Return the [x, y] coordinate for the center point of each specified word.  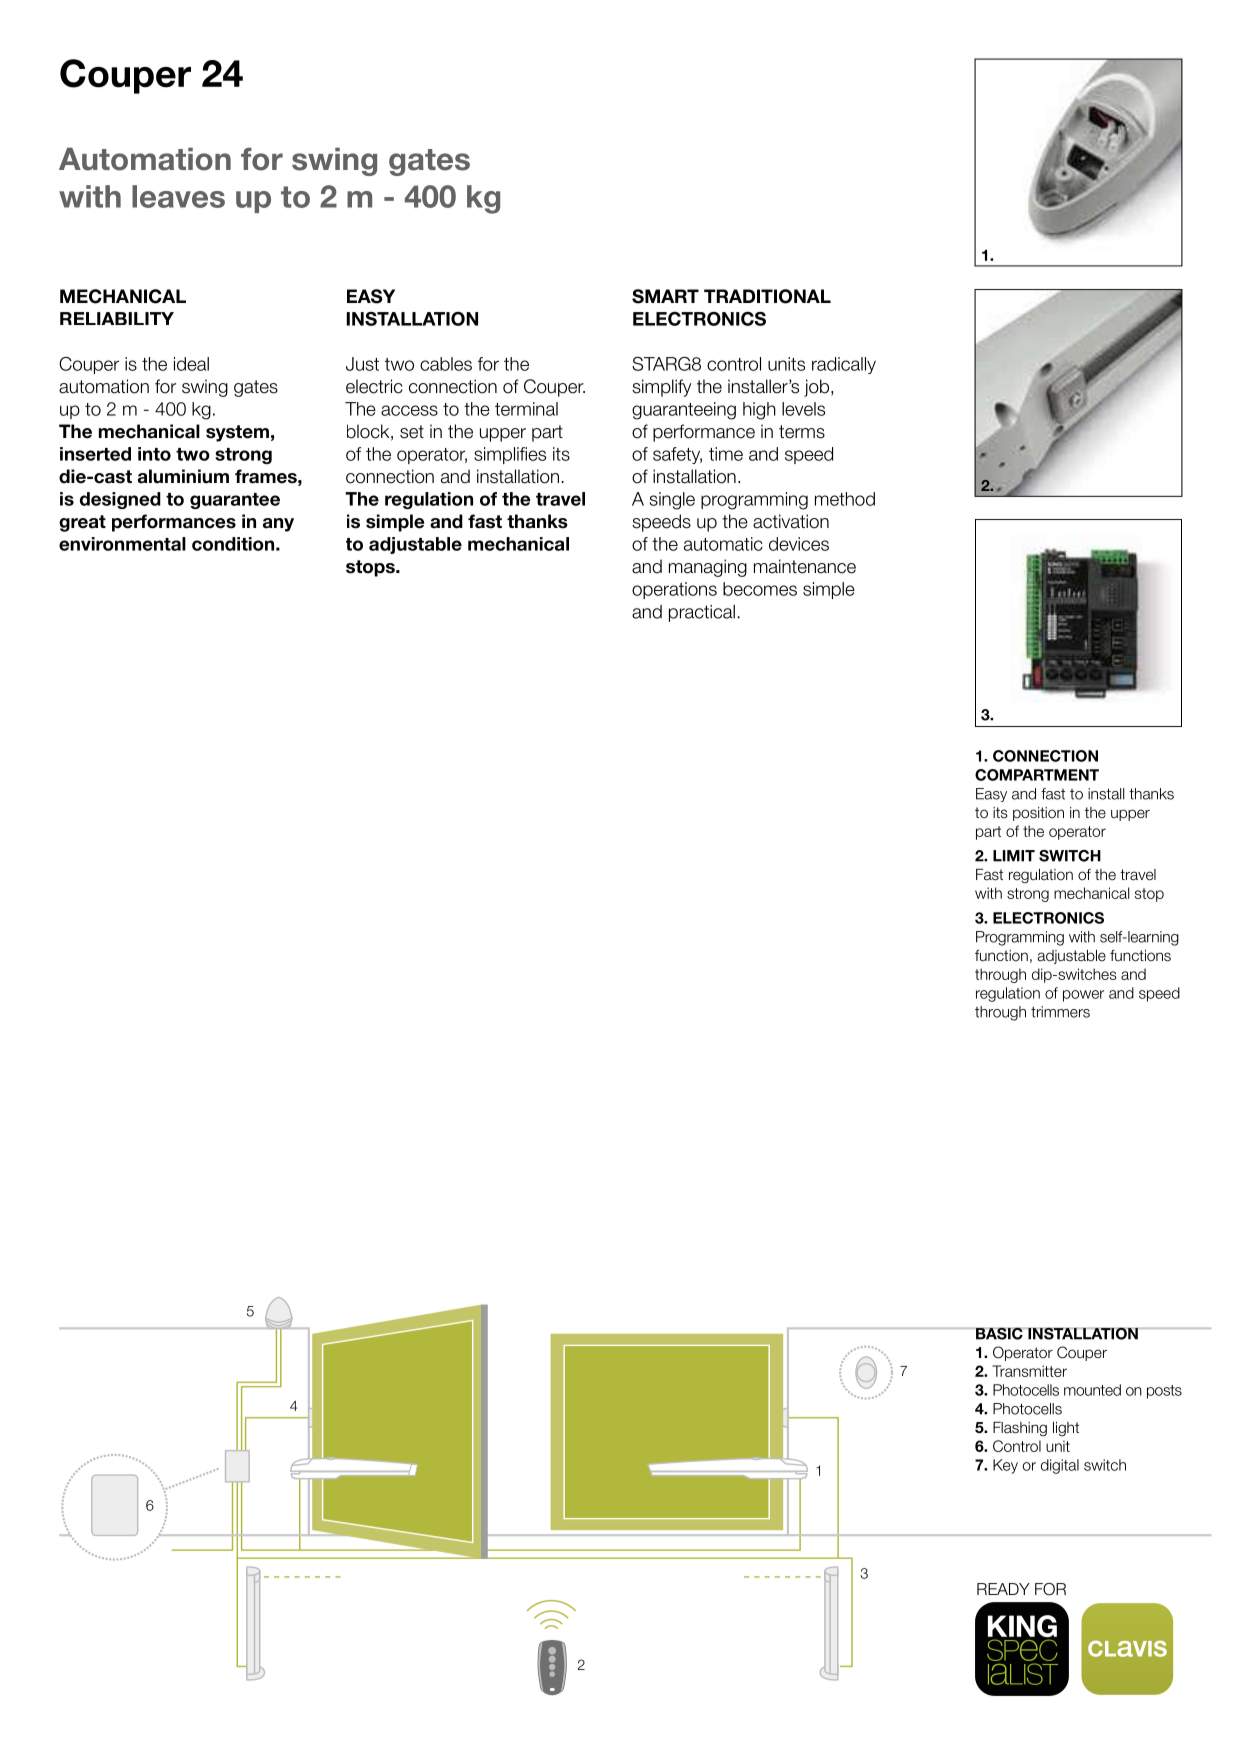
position [1038, 814]
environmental [122, 544]
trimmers [1060, 1012]
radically [844, 365]
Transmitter [1029, 1371]
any [278, 525]
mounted [1092, 1390]
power [1083, 996]
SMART [665, 296]
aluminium [183, 476]
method [845, 499]
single [672, 501]
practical [702, 613]
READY [1003, 1589]
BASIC [999, 1333]
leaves [178, 196]
